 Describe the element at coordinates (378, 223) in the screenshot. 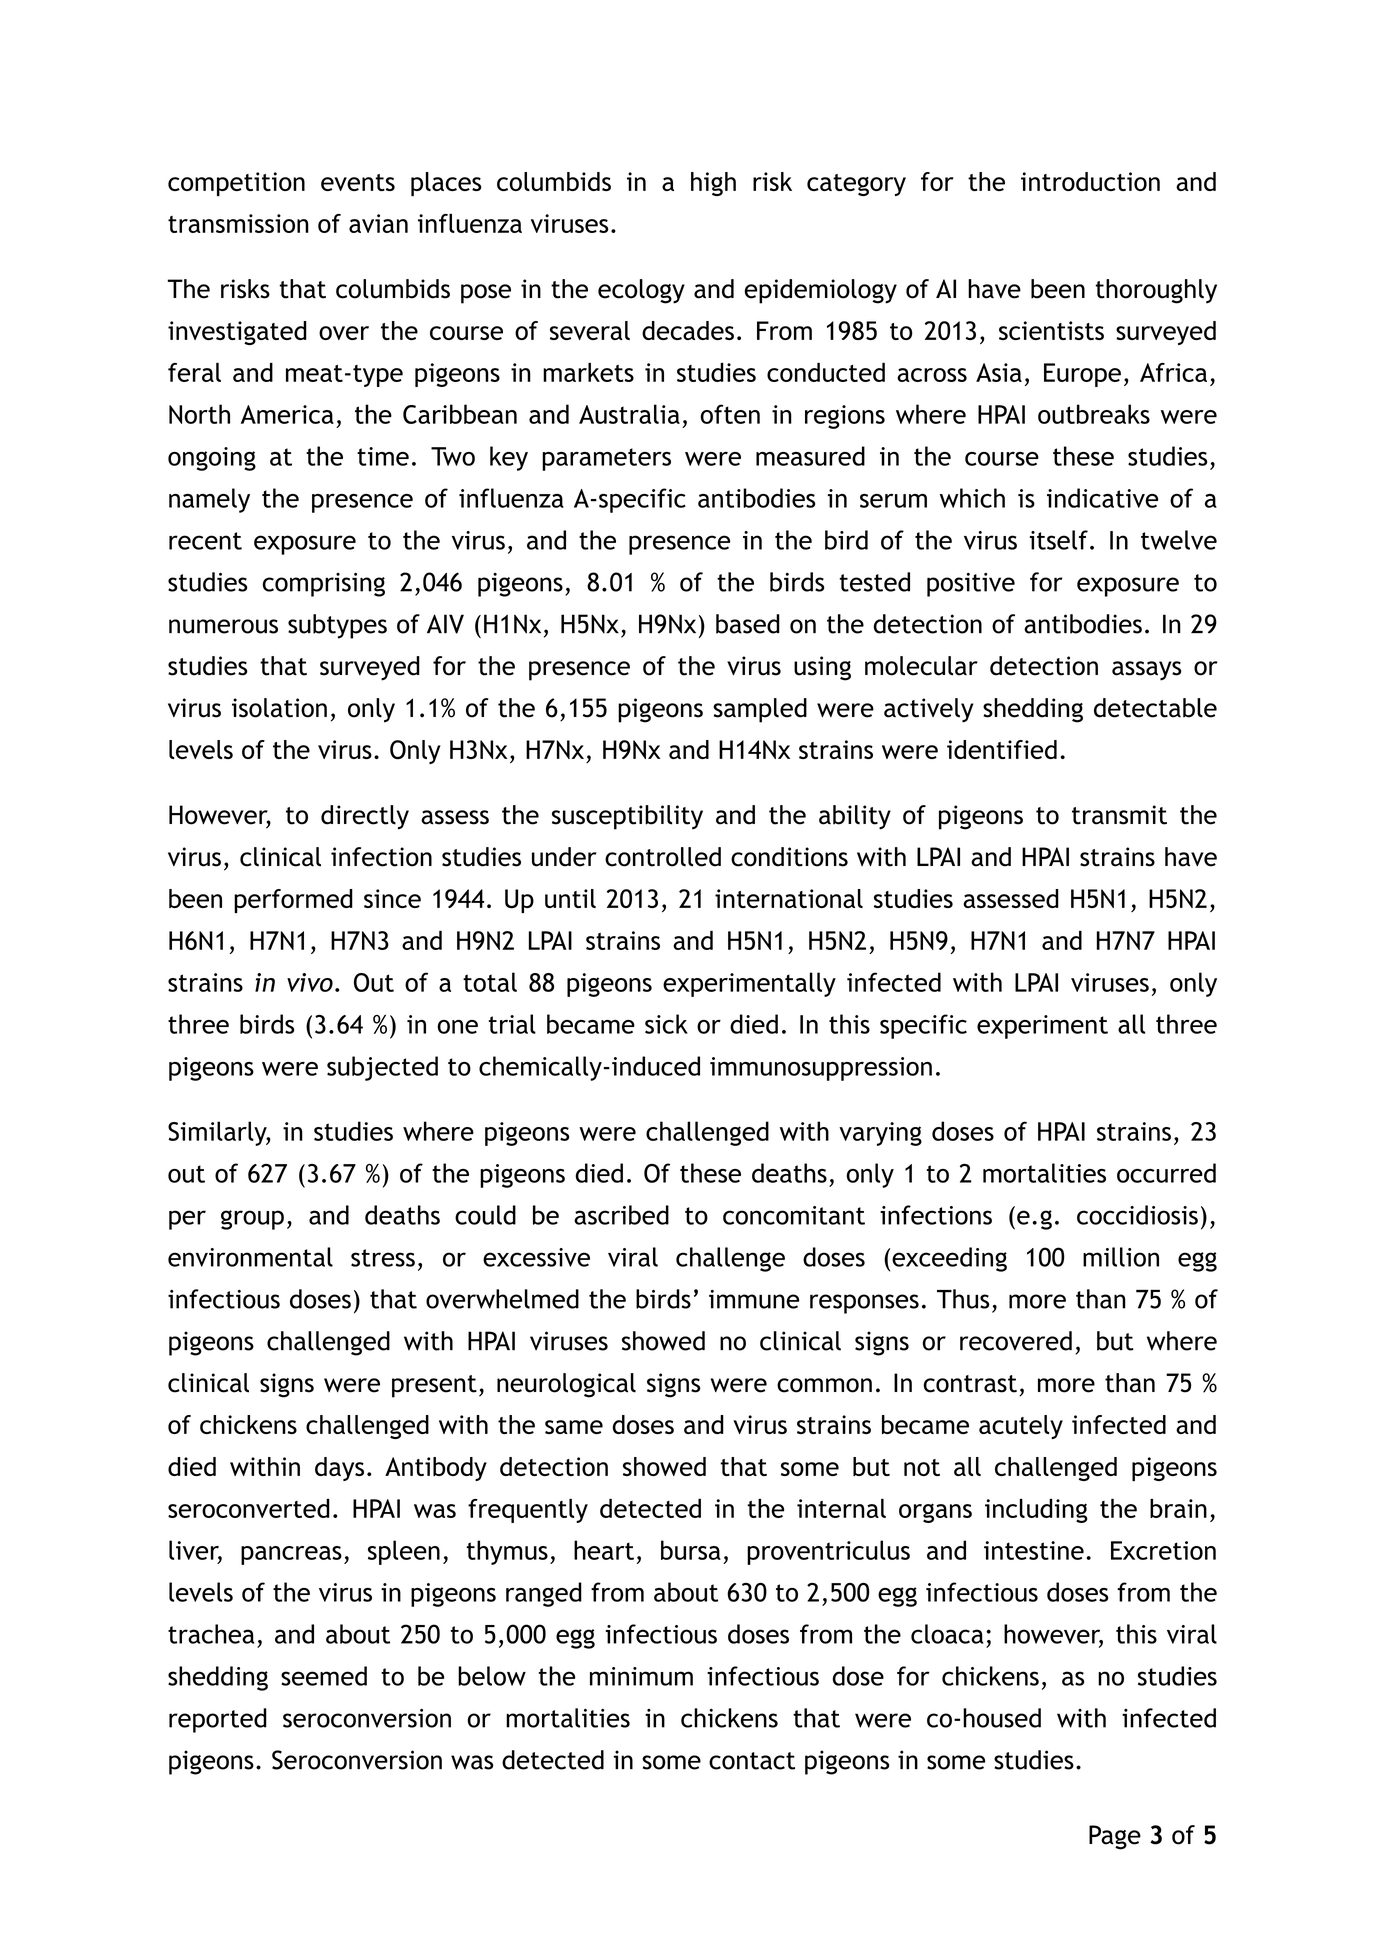

I see `avian` at that location.
